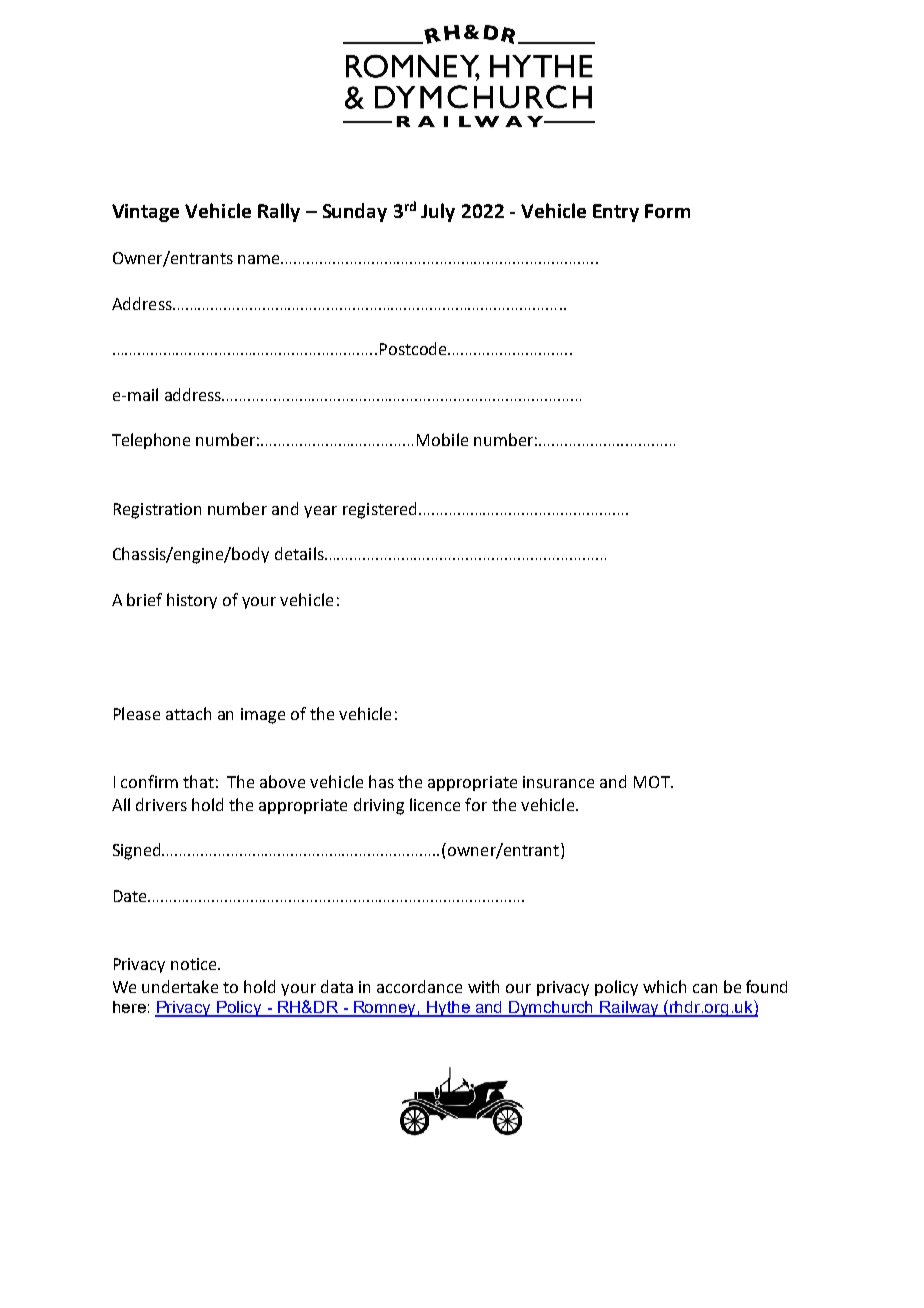  Describe the element at coordinates (192, 601) in the screenshot. I see `history` at that location.
